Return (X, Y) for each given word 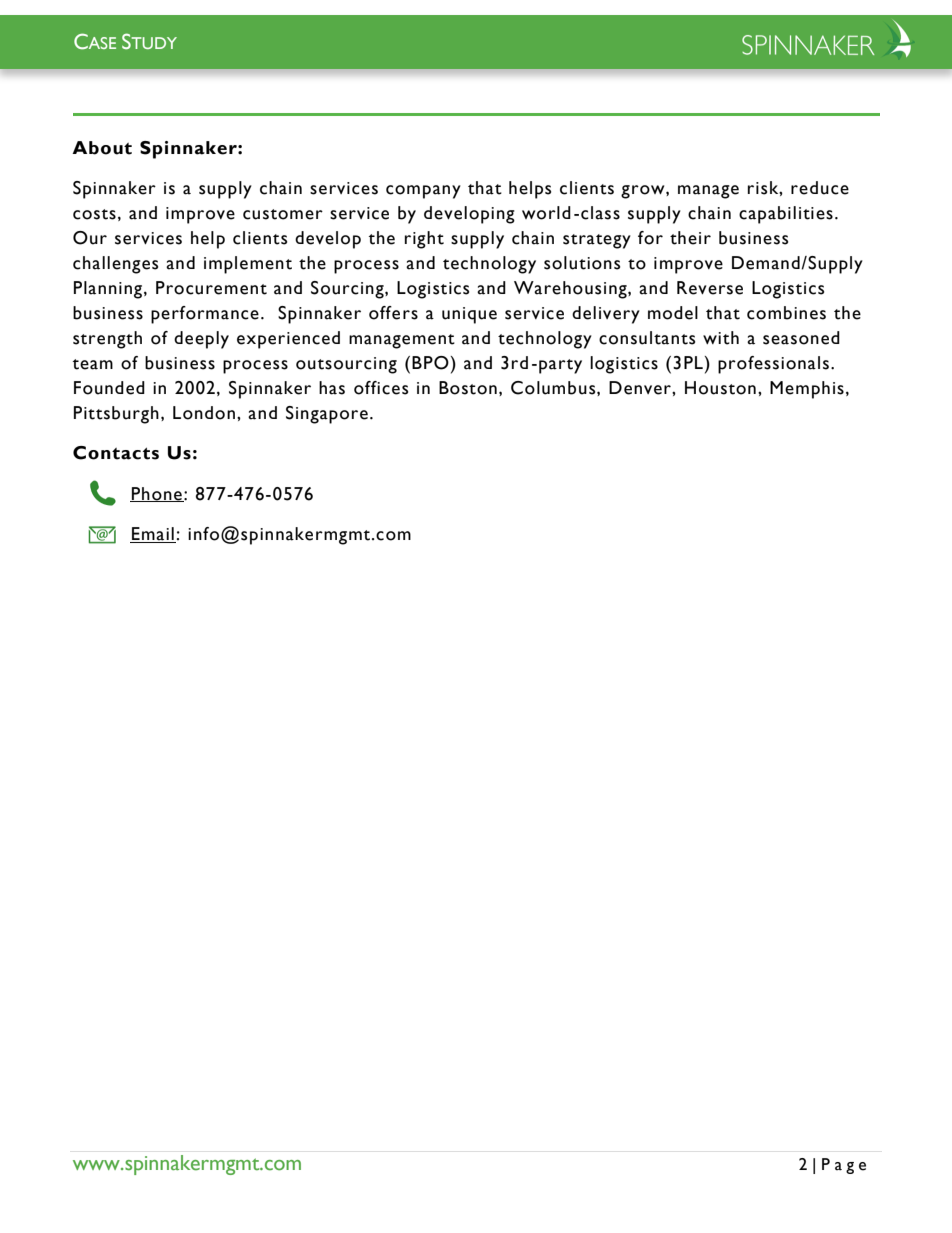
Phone (157, 494)
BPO (430, 363)
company (423, 192)
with (721, 338)
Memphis (807, 390)
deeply (201, 340)
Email (153, 535)
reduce (820, 188)
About (102, 148)
